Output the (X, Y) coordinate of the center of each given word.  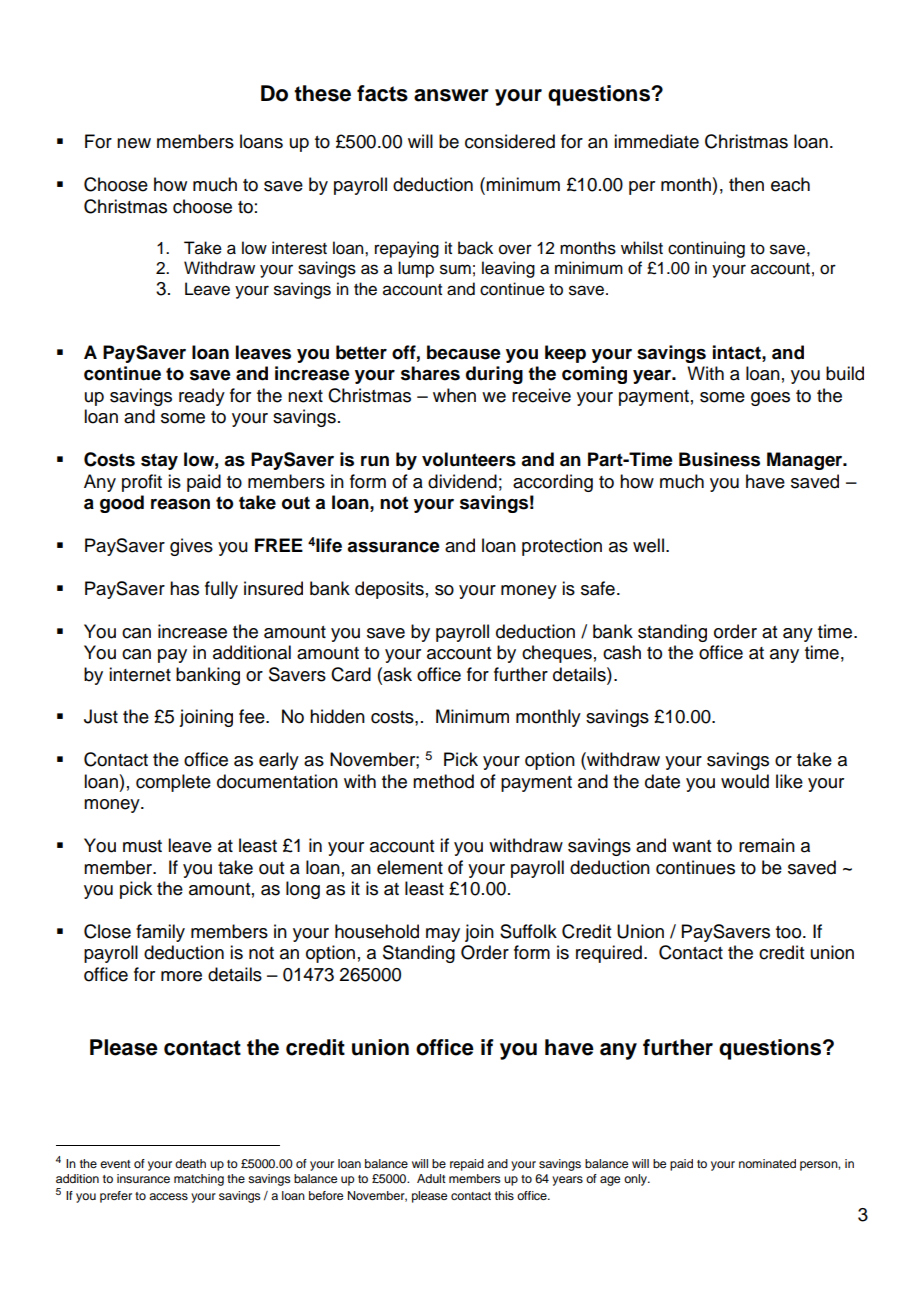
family (160, 933)
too (790, 932)
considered (510, 141)
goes (770, 399)
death (190, 1163)
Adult (431, 1178)
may (443, 935)
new (134, 143)
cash (622, 652)
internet (140, 674)
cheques (557, 654)
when (454, 395)
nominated (767, 1163)
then (746, 184)
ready (202, 397)
